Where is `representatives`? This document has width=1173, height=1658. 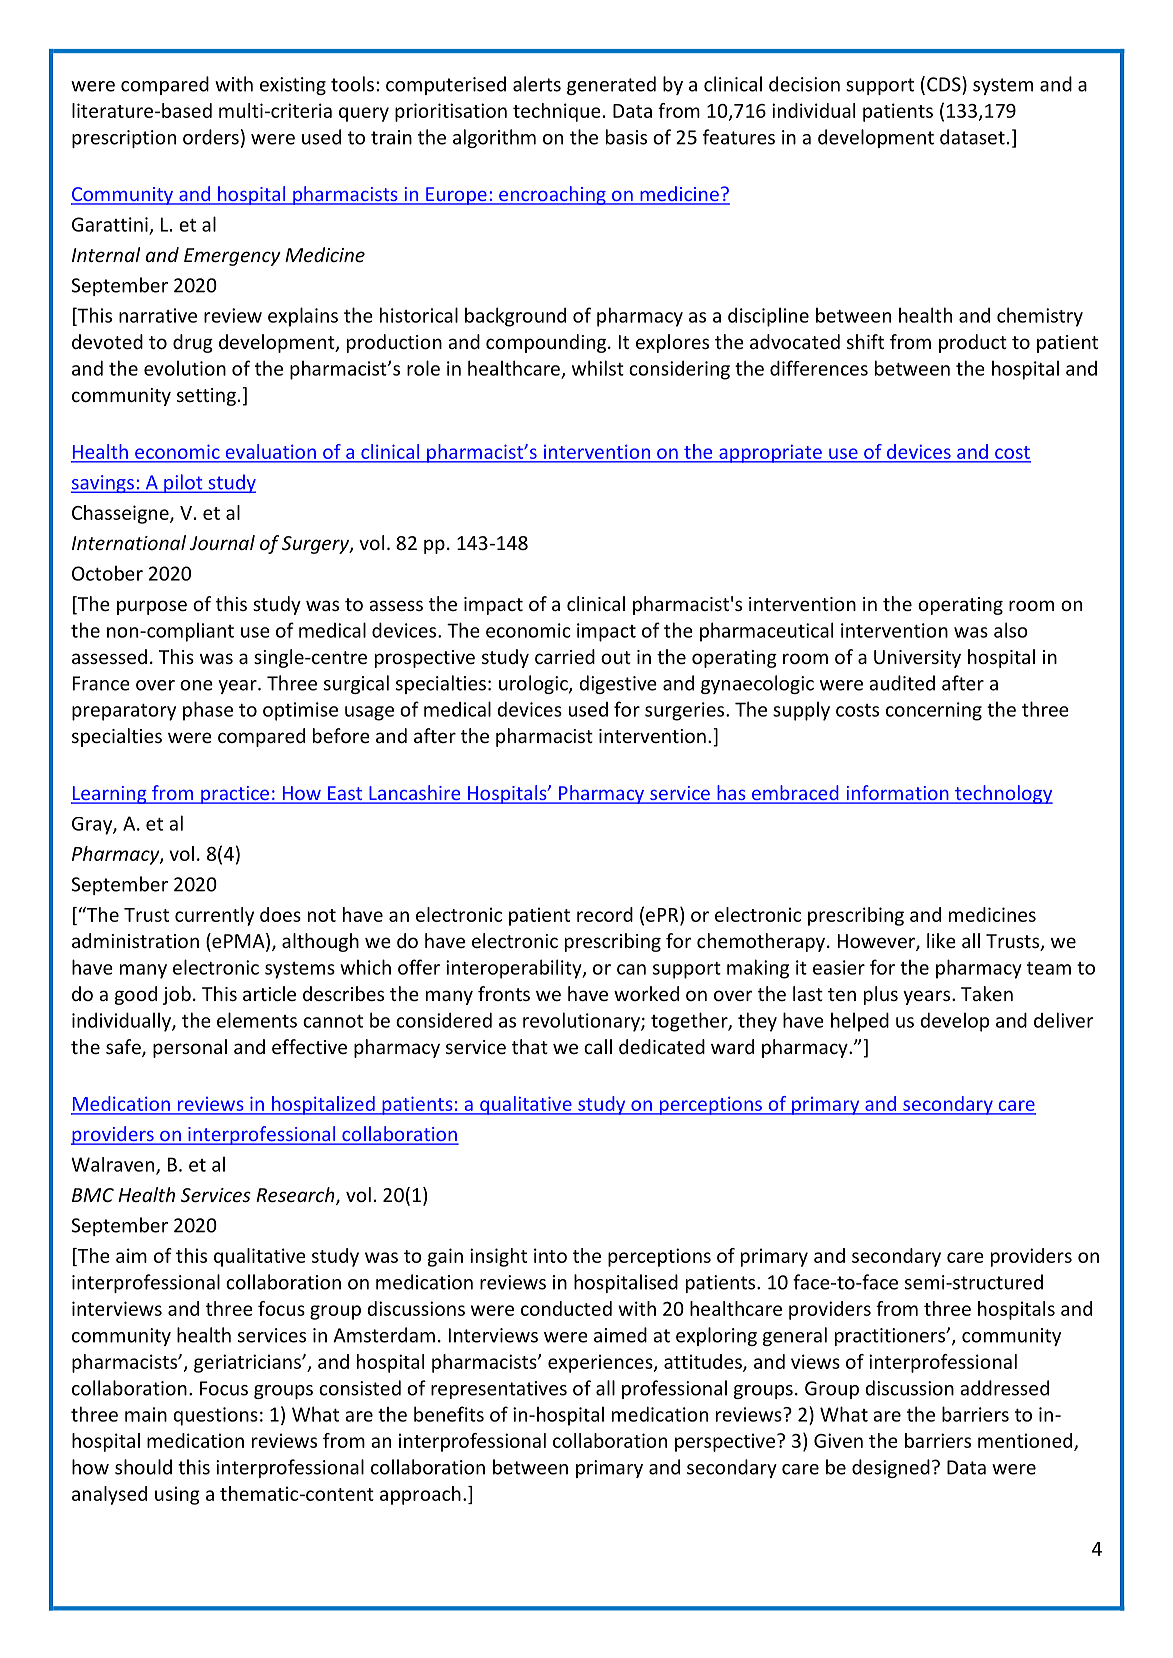
representatives is located at coordinates (499, 1390).
